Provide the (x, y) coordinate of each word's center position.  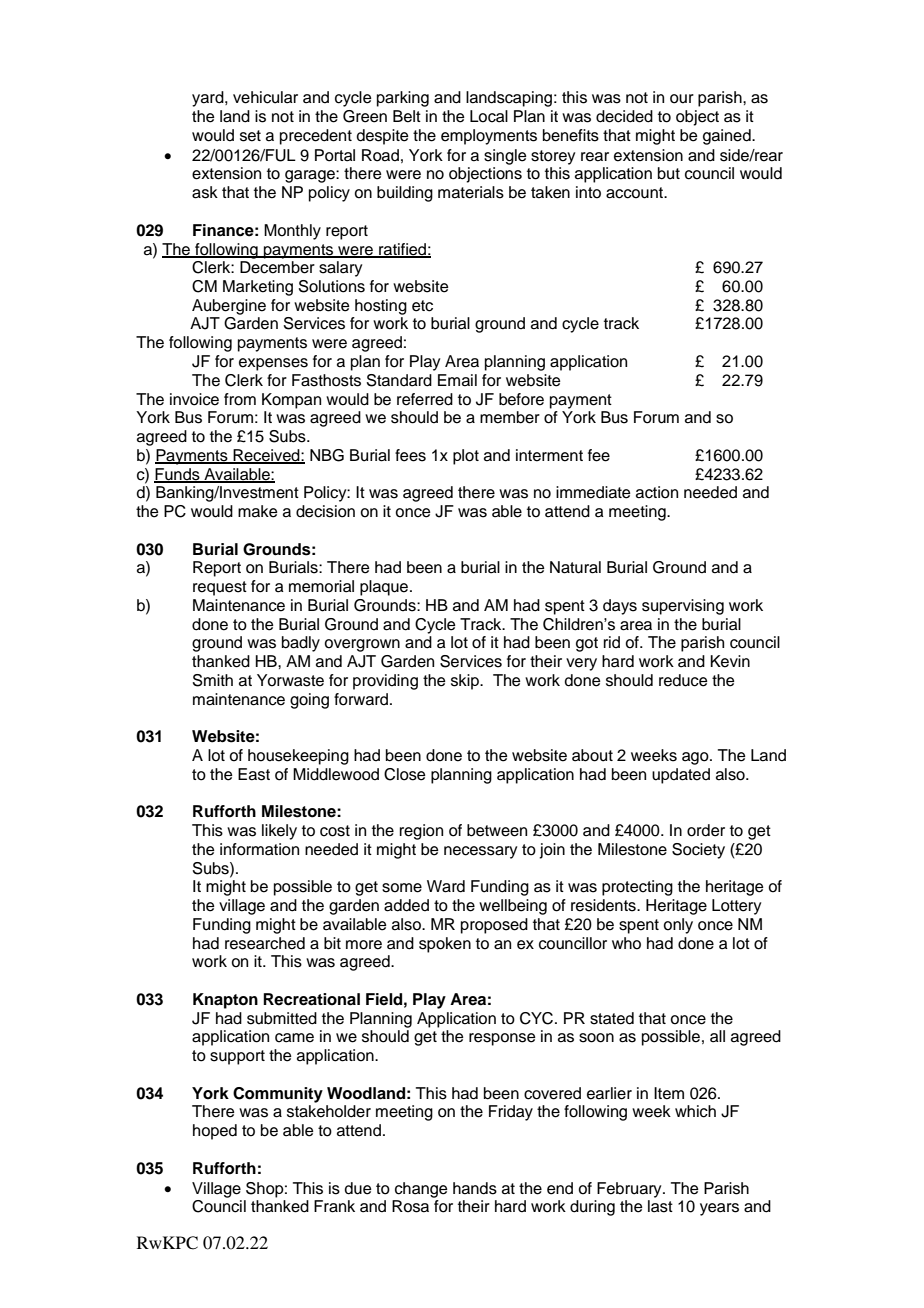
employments (489, 137)
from (240, 399)
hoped (215, 1132)
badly (301, 644)
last (660, 1206)
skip (466, 682)
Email (457, 380)
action (657, 492)
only (678, 926)
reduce (683, 680)
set (250, 136)
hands (475, 1188)
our (682, 99)
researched (265, 943)
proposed (494, 926)
